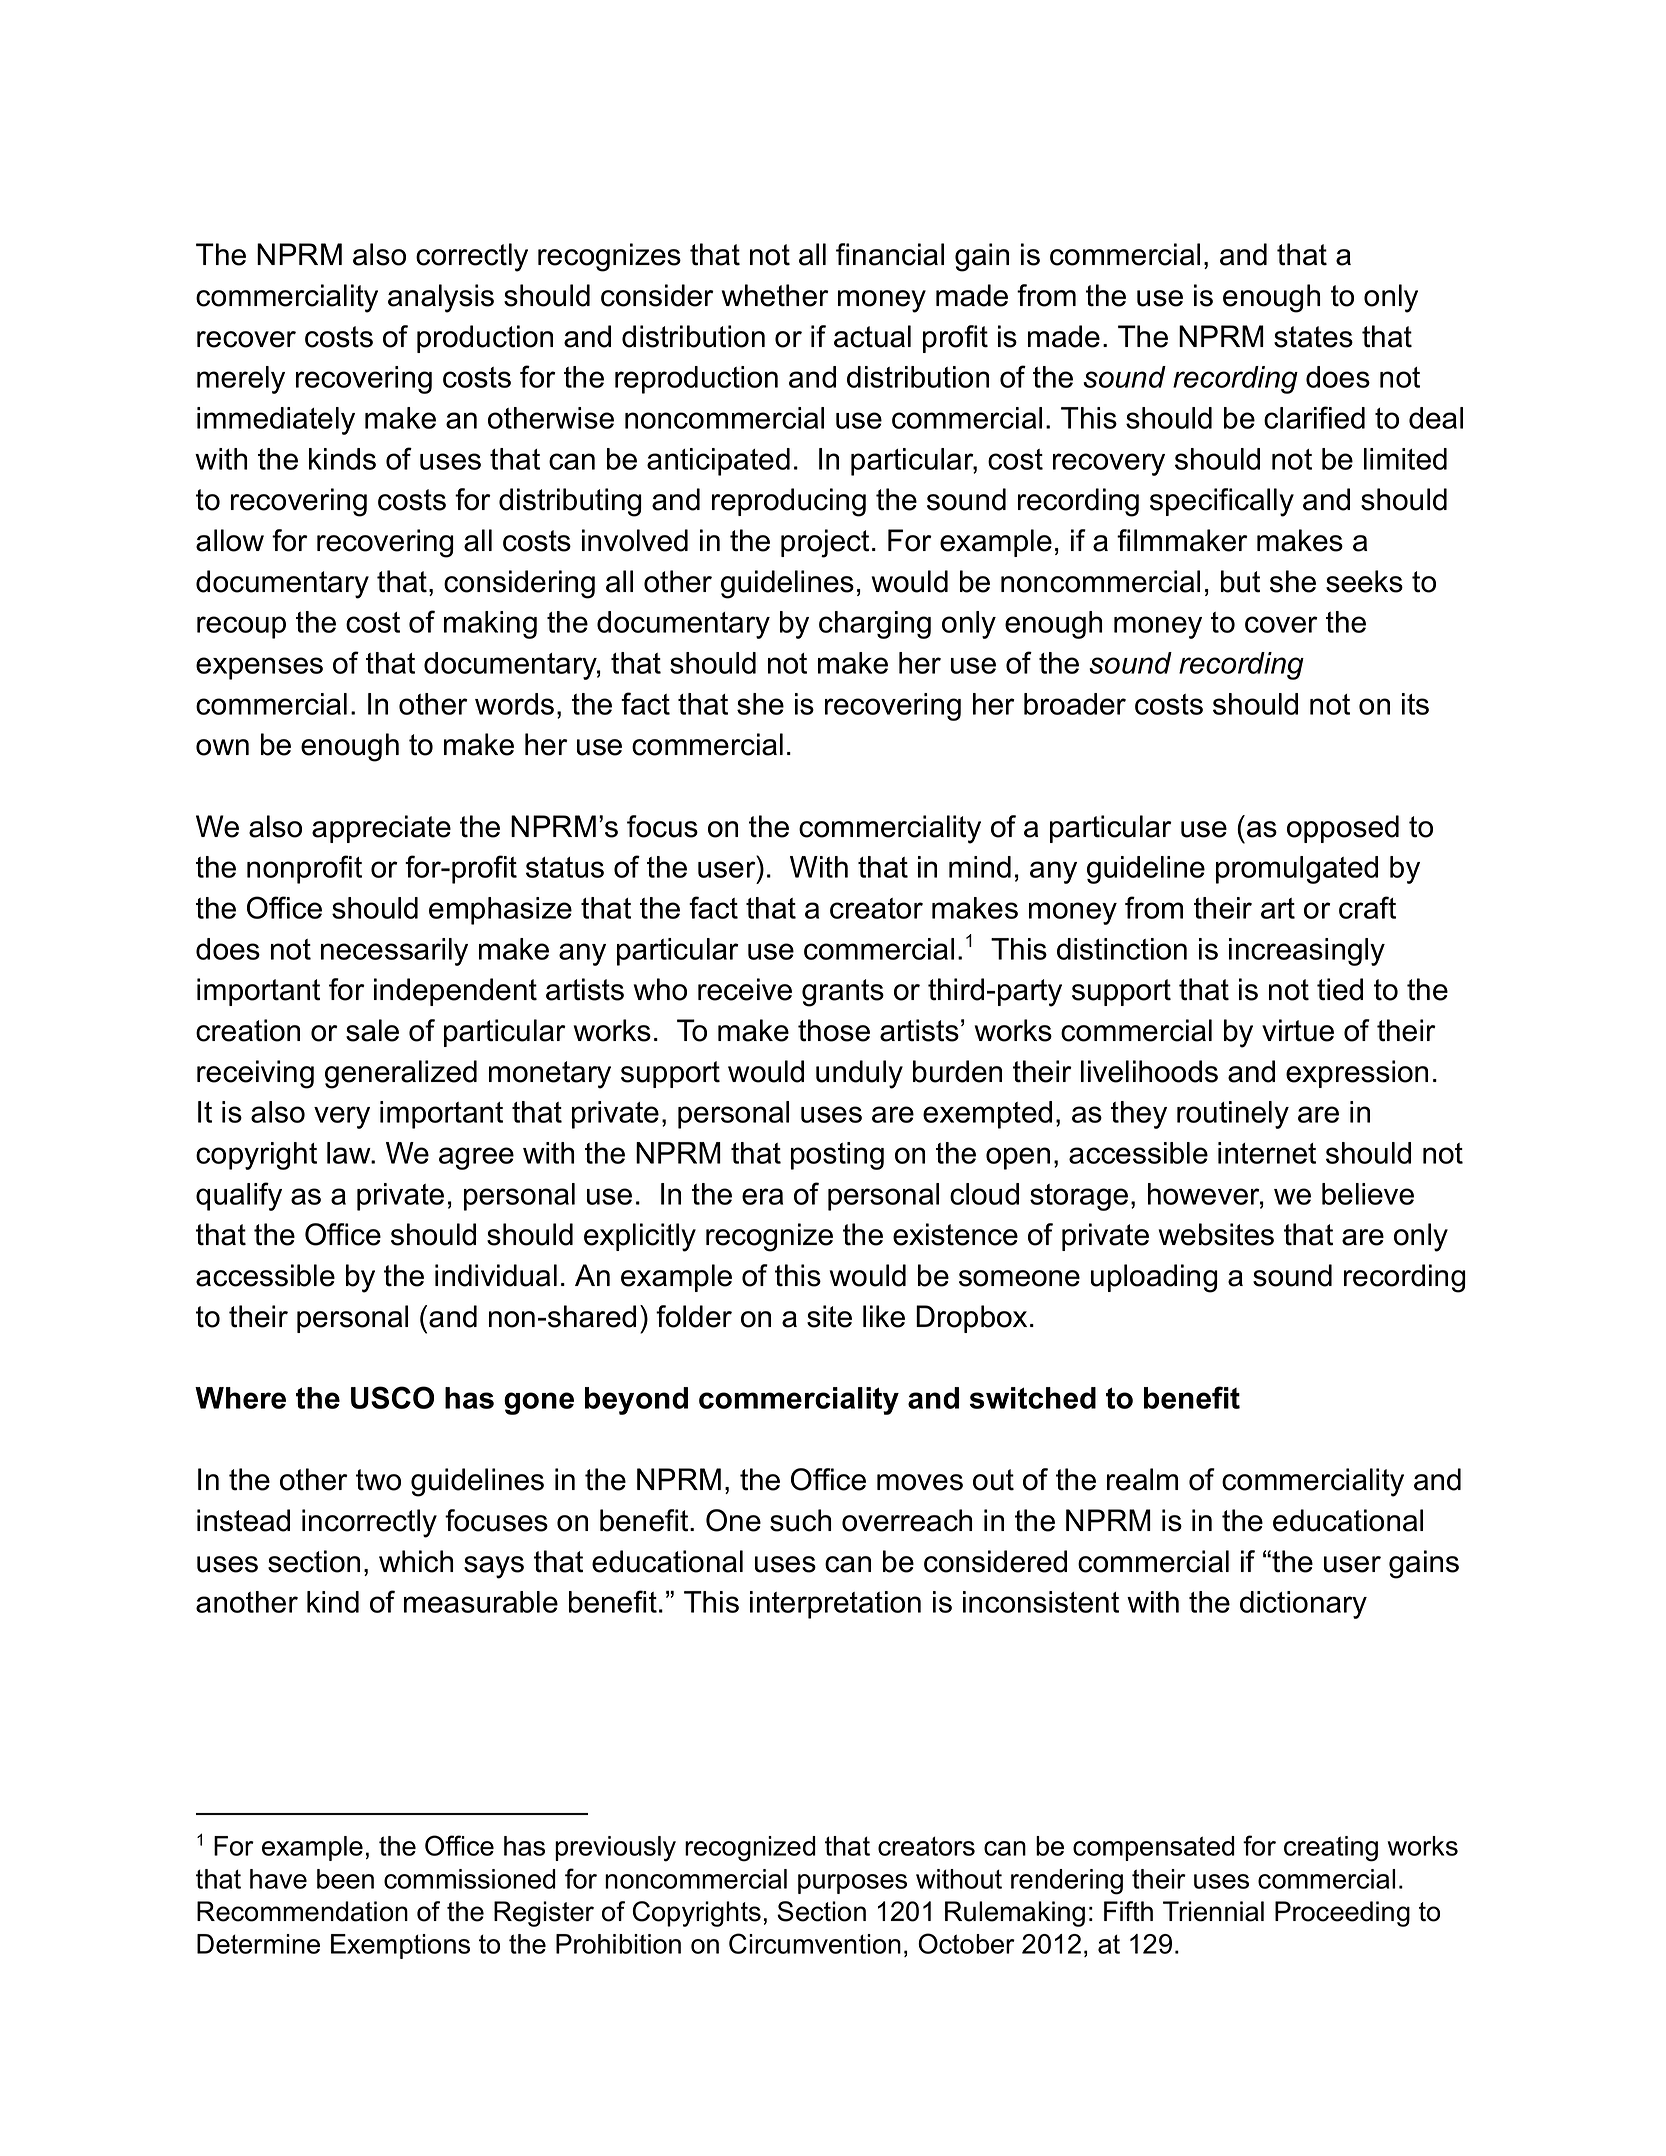  Describe the element at coordinates (1313, 337) in the document. I see `states` at that location.
